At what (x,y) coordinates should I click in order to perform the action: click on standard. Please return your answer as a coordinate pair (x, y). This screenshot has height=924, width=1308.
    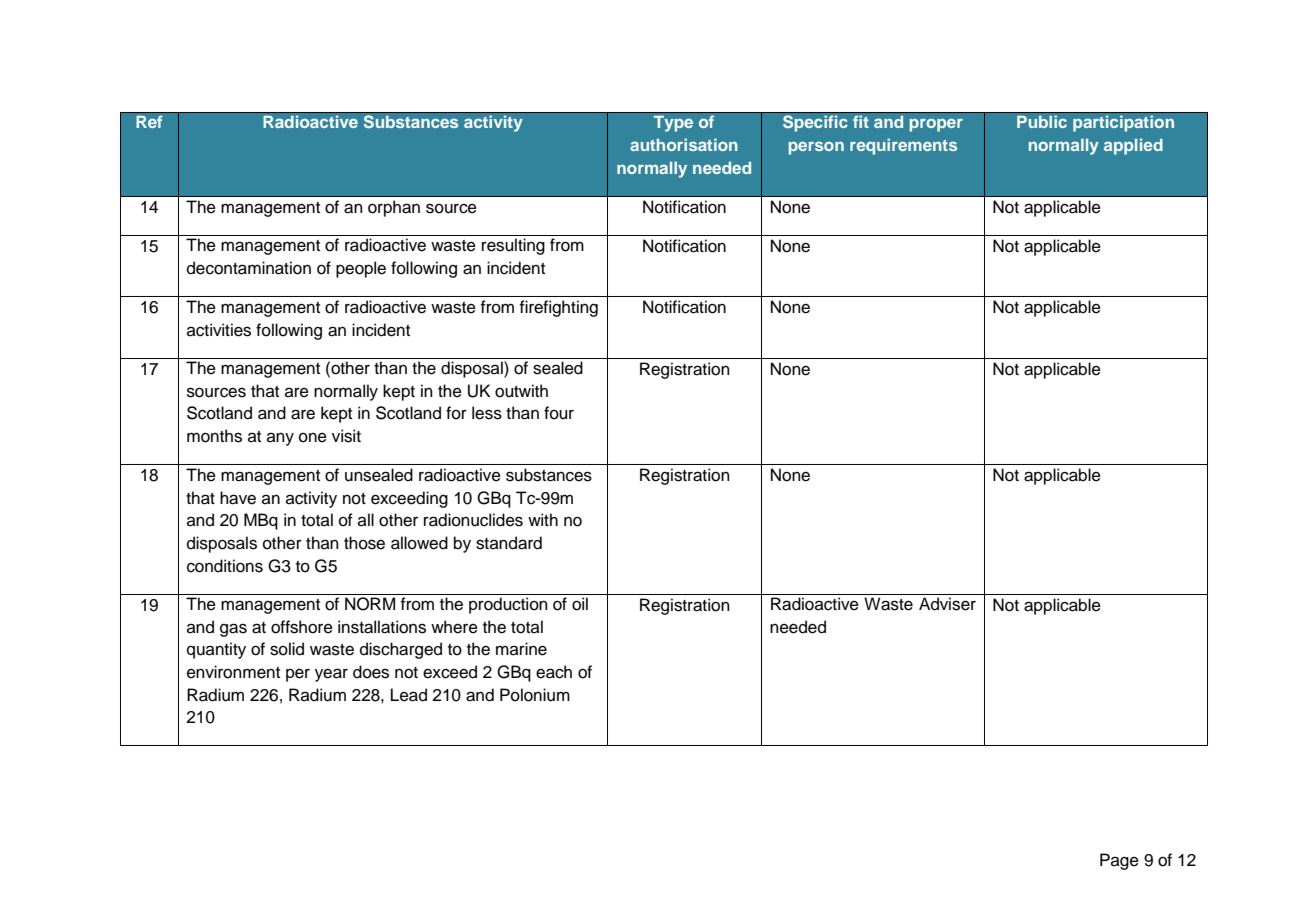
    Looking at the image, I should click on (509, 543).
